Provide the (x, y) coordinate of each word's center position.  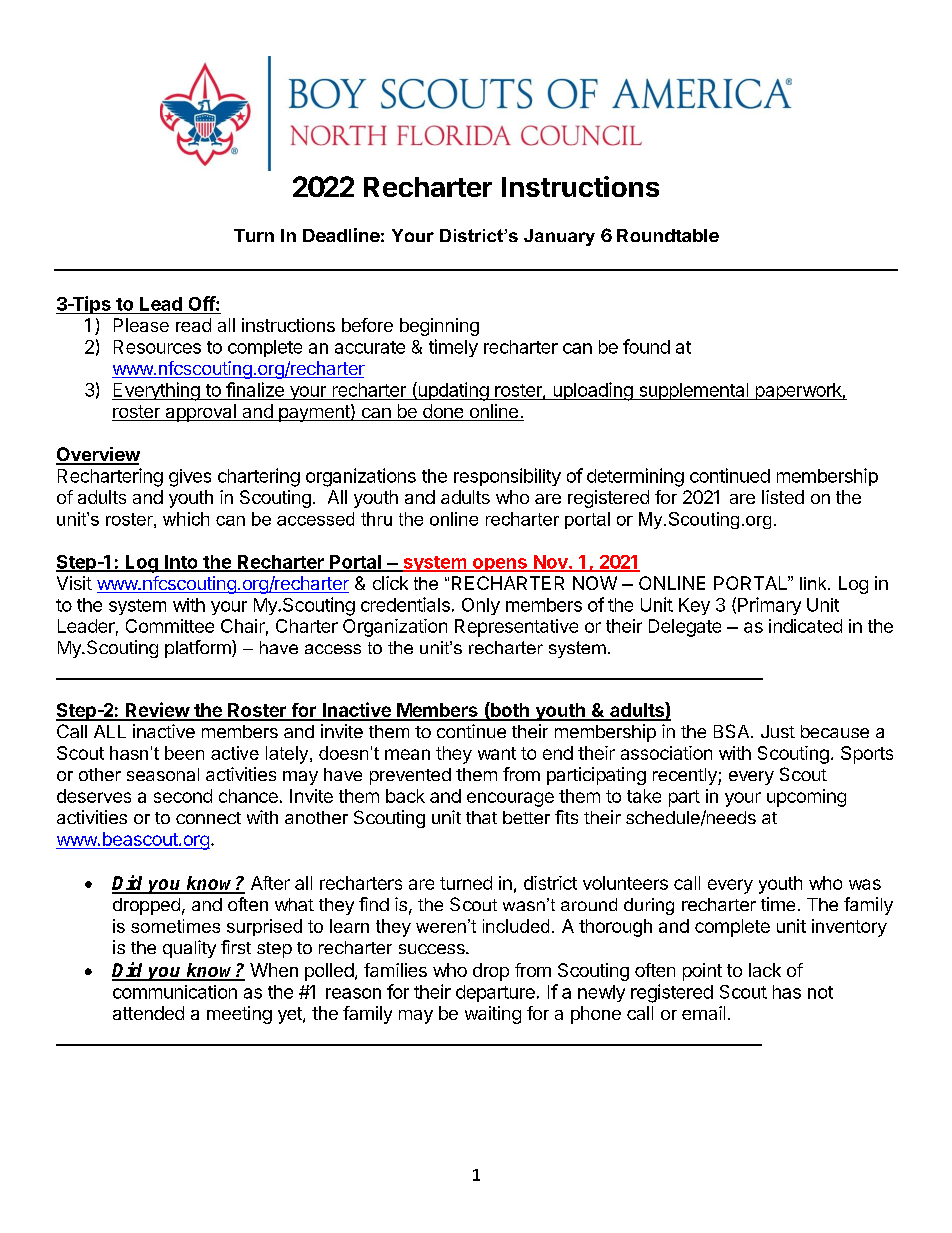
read (193, 325)
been (184, 753)
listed (783, 497)
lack (765, 970)
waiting (493, 1015)
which (186, 519)
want (497, 753)
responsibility (507, 477)
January (559, 237)
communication (175, 992)
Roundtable (668, 235)
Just (778, 731)
